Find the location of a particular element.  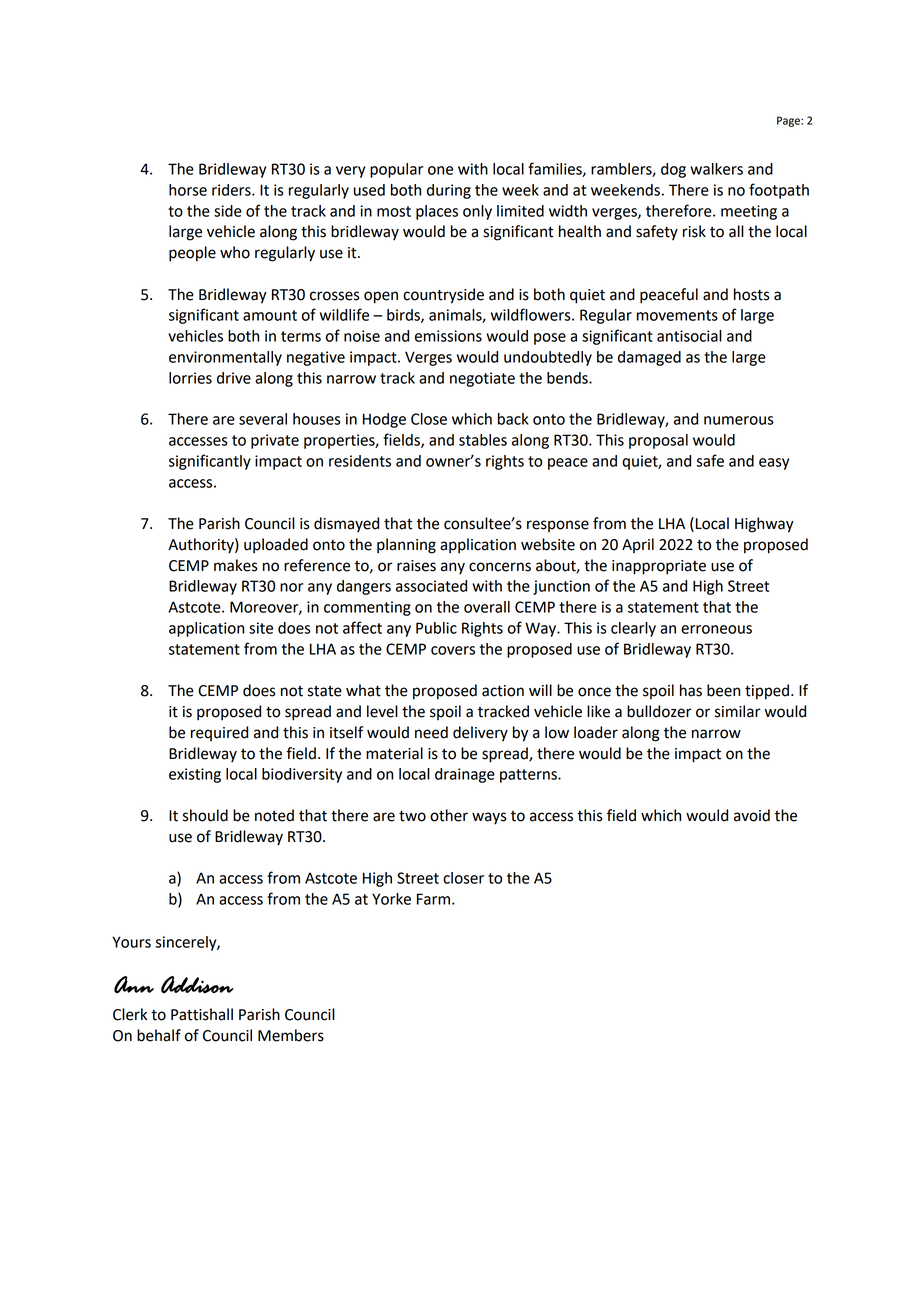

walkers is located at coordinates (716, 169).
